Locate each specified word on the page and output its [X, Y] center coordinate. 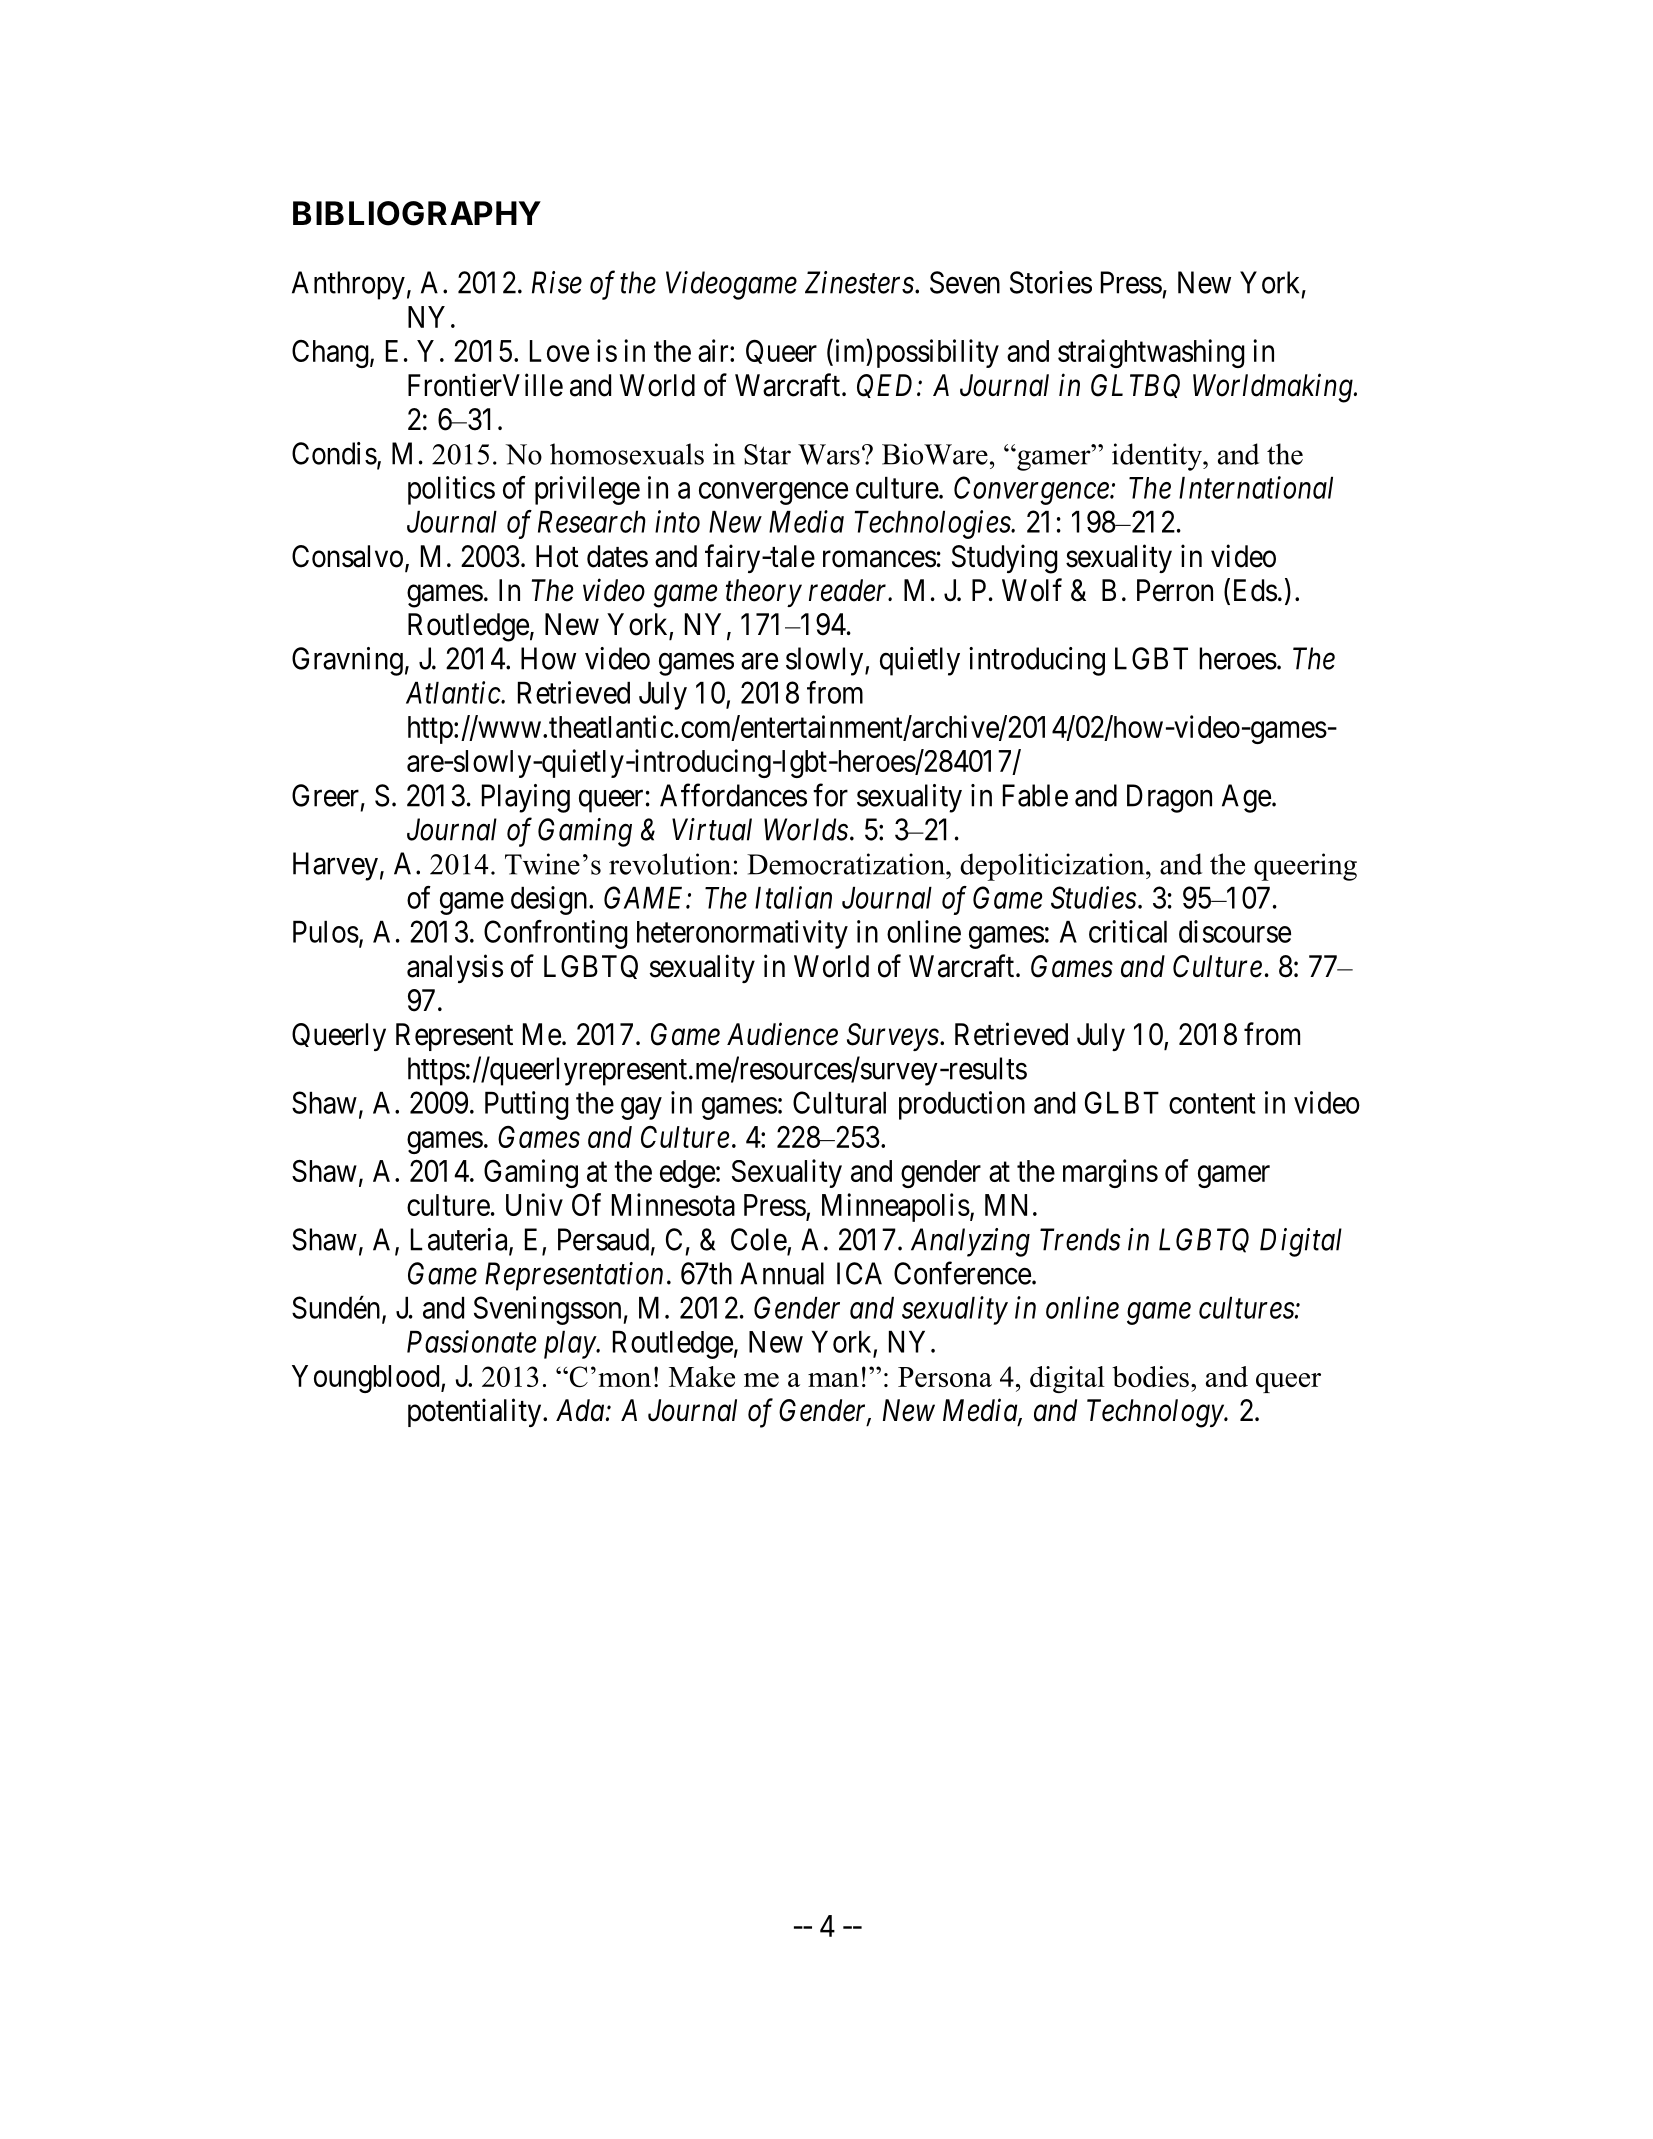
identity [1158, 457]
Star [767, 454]
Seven [965, 282]
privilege [587, 490]
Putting [527, 1105]
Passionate [471, 1342]
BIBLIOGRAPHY [417, 213]
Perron [1175, 590]
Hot [557, 556]
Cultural [839, 1102]
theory [764, 593]
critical [1128, 931]
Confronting [556, 934]
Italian [793, 897]
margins [1110, 1173]
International [1256, 487]
